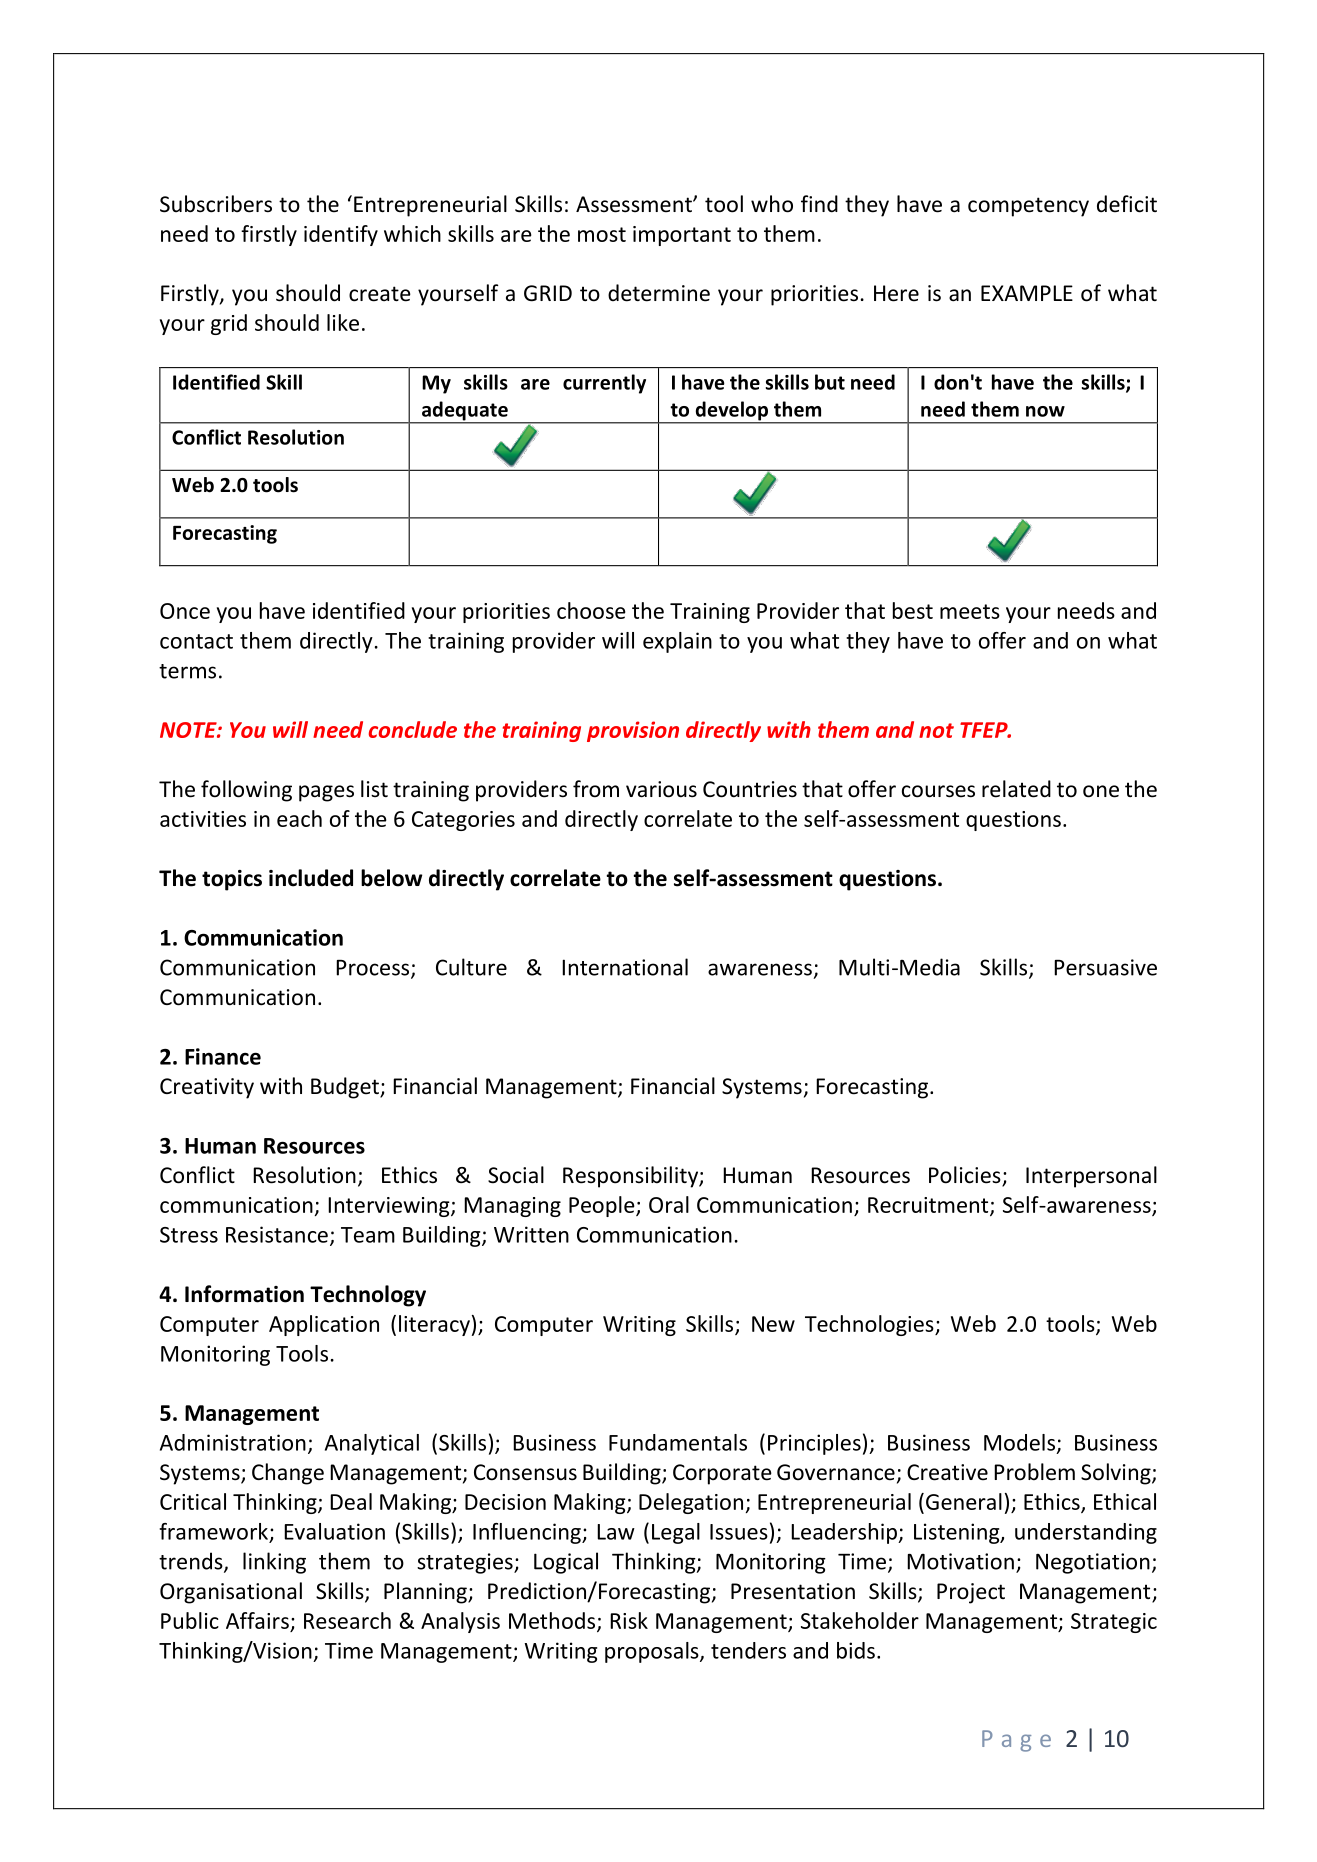 This image has height=1862, width=1317. I want to click on International, so click(625, 967).
